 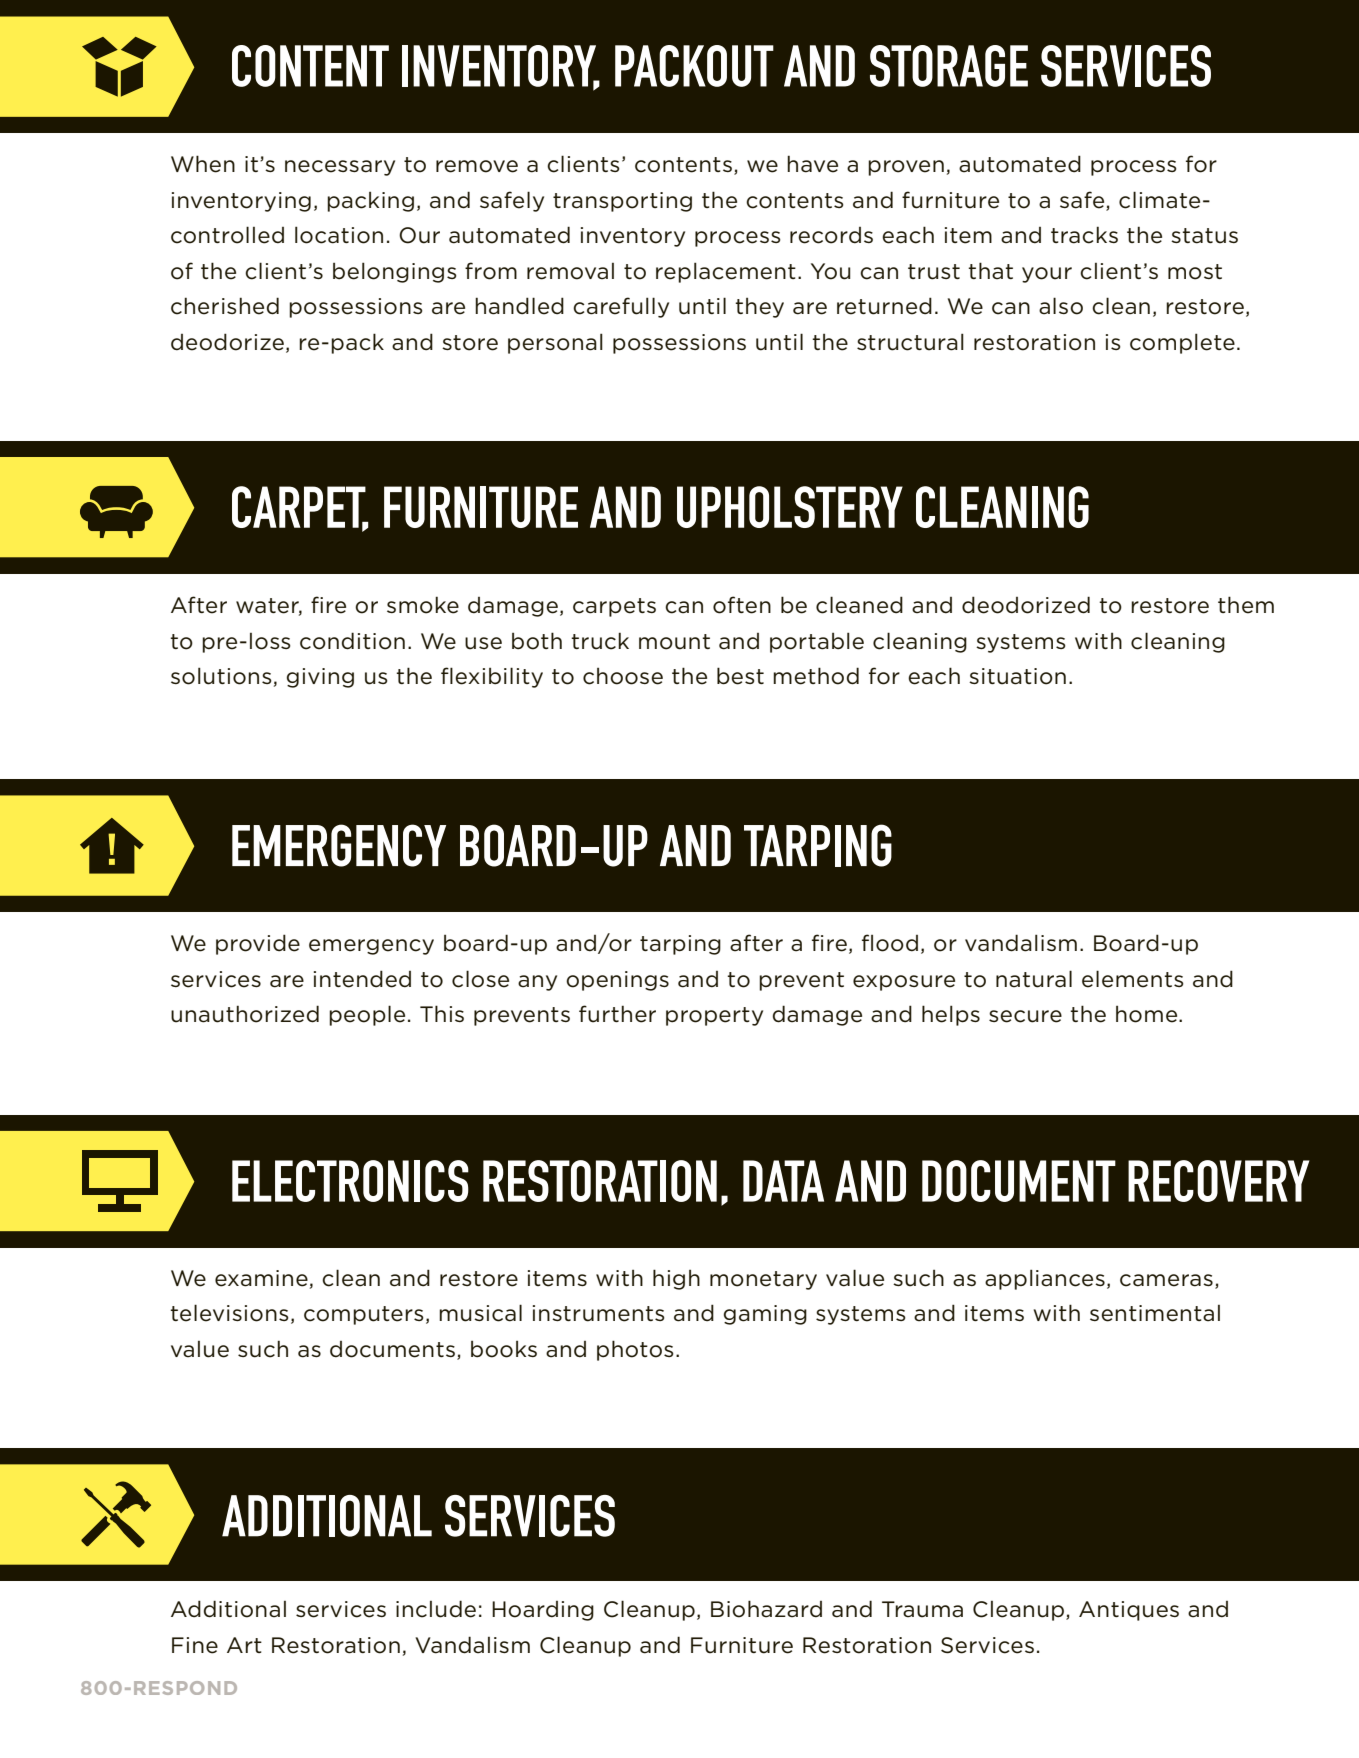 What do you see at coordinates (350, 1181) in the page?
I see `ELECTRONICS` at bounding box center [350, 1181].
